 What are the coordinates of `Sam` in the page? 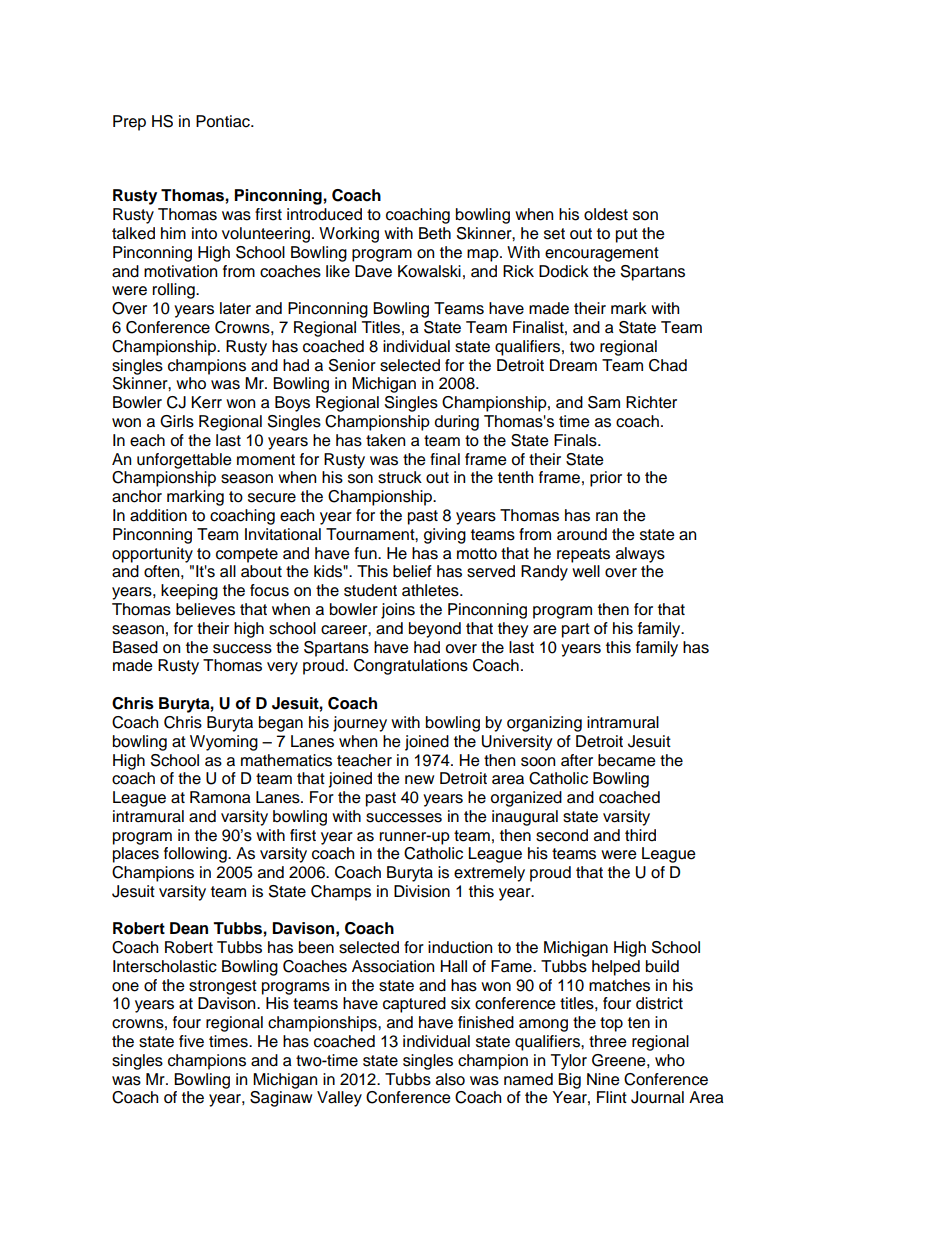 It's located at (604, 402).
